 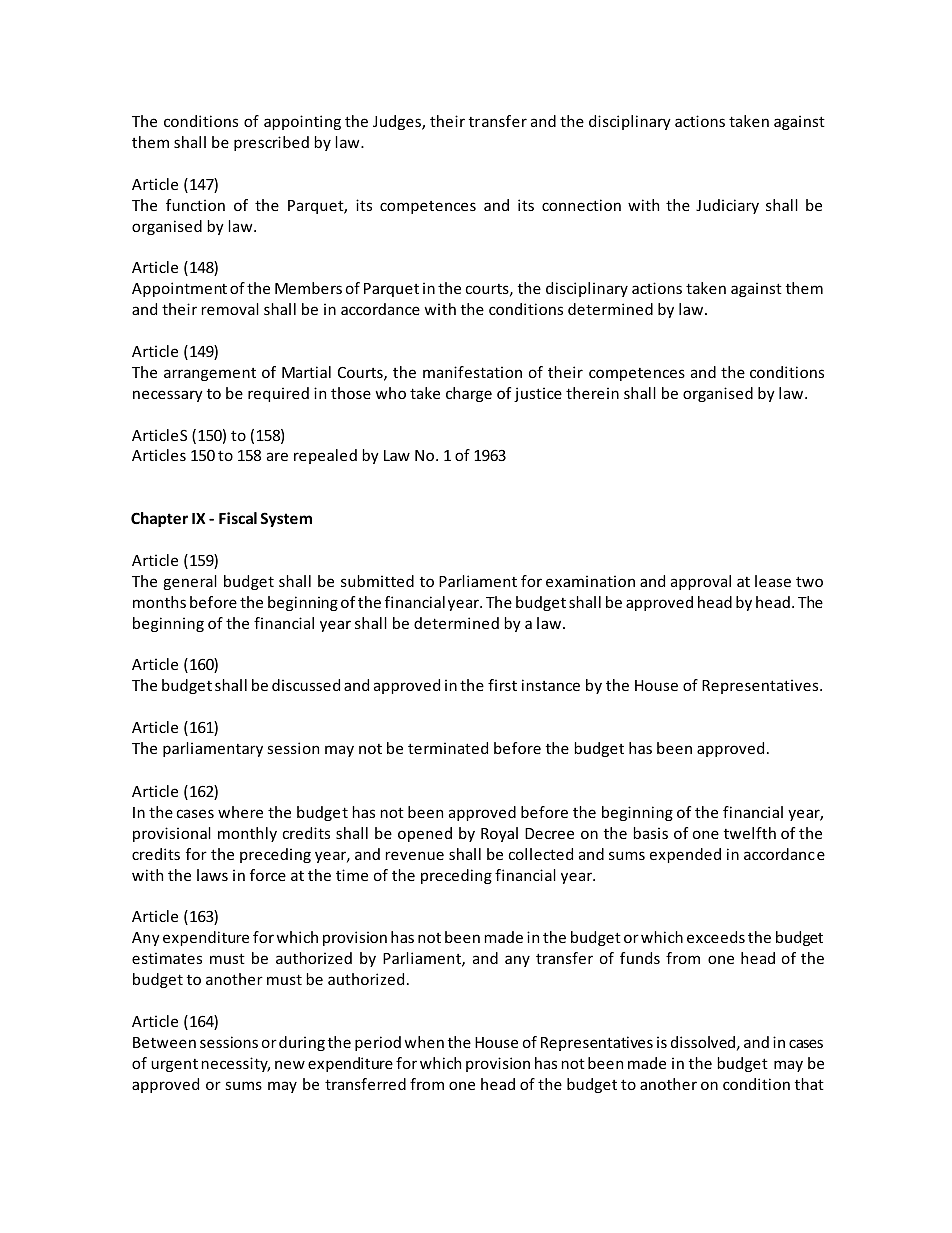 I want to click on terminated, so click(x=448, y=748).
